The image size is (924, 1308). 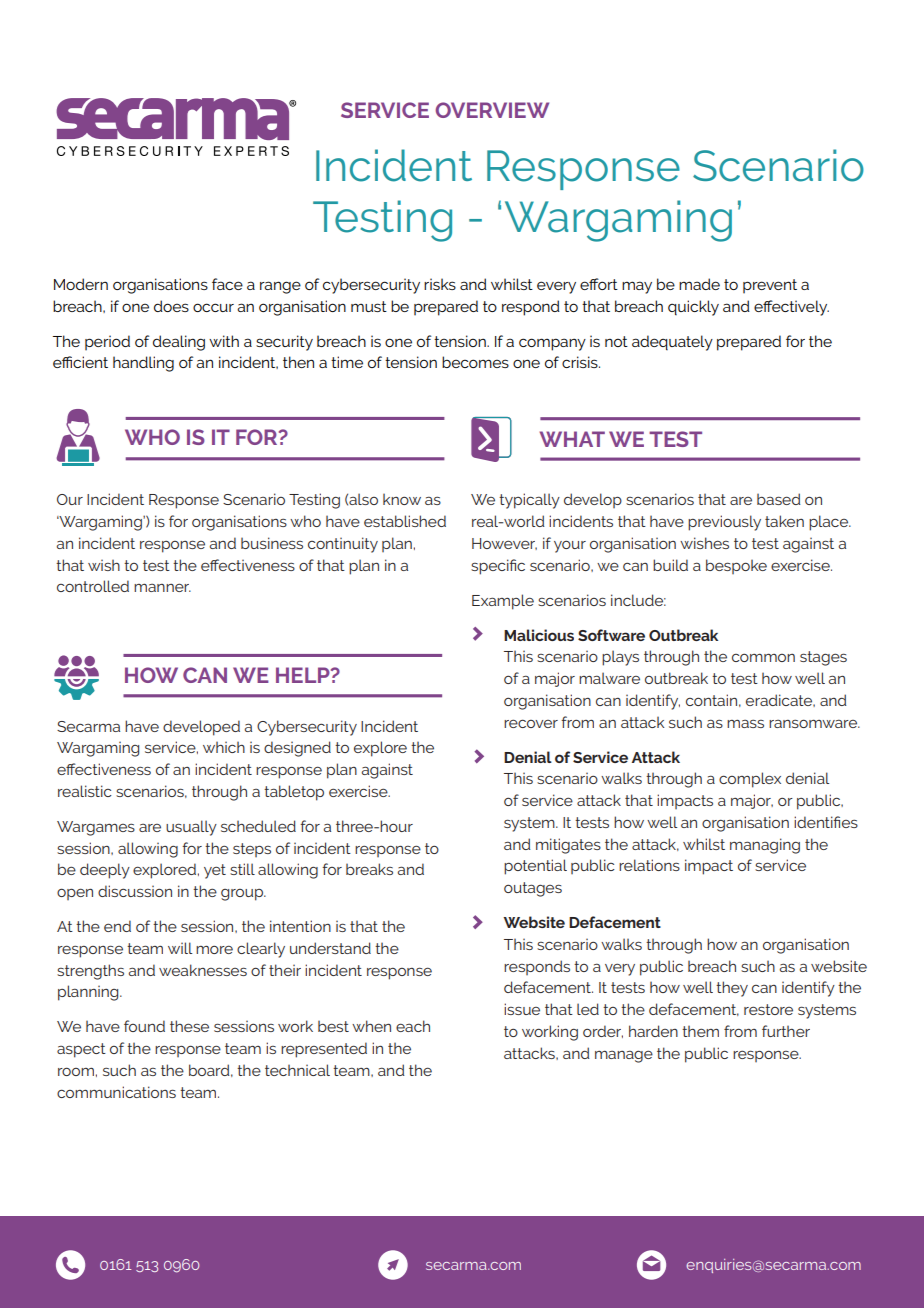 What do you see at coordinates (699, 284) in the document?
I see `made` at bounding box center [699, 284].
